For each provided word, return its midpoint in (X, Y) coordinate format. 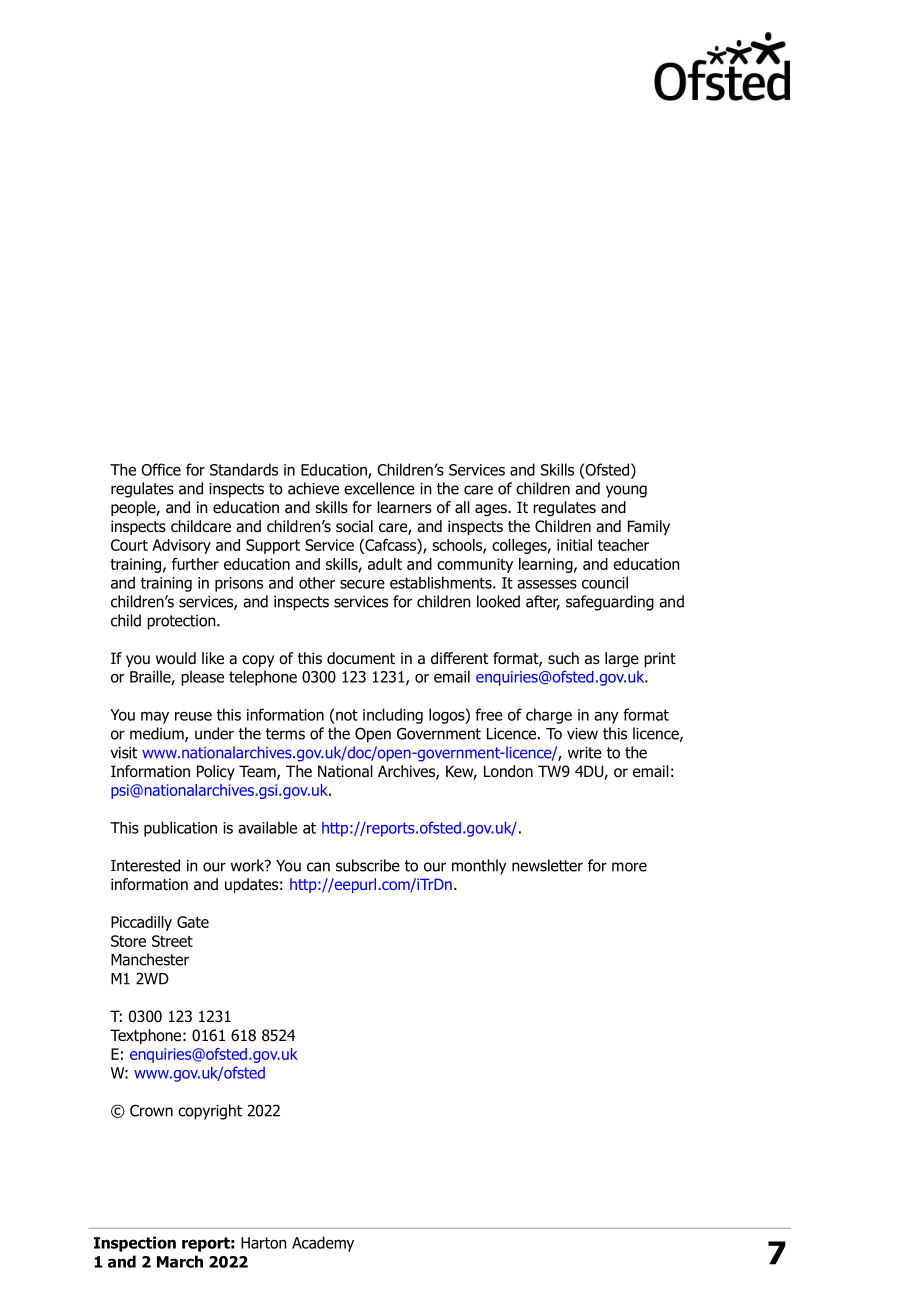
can (318, 867)
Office (161, 469)
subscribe (368, 865)
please (202, 678)
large (622, 660)
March (180, 1261)
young (626, 491)
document (361, 658)
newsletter (547, 865)
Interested (145, 865)
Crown (151, 1110)
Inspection (135, 1244)
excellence (379, 488)
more (629, 867)
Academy (323, 1244)
